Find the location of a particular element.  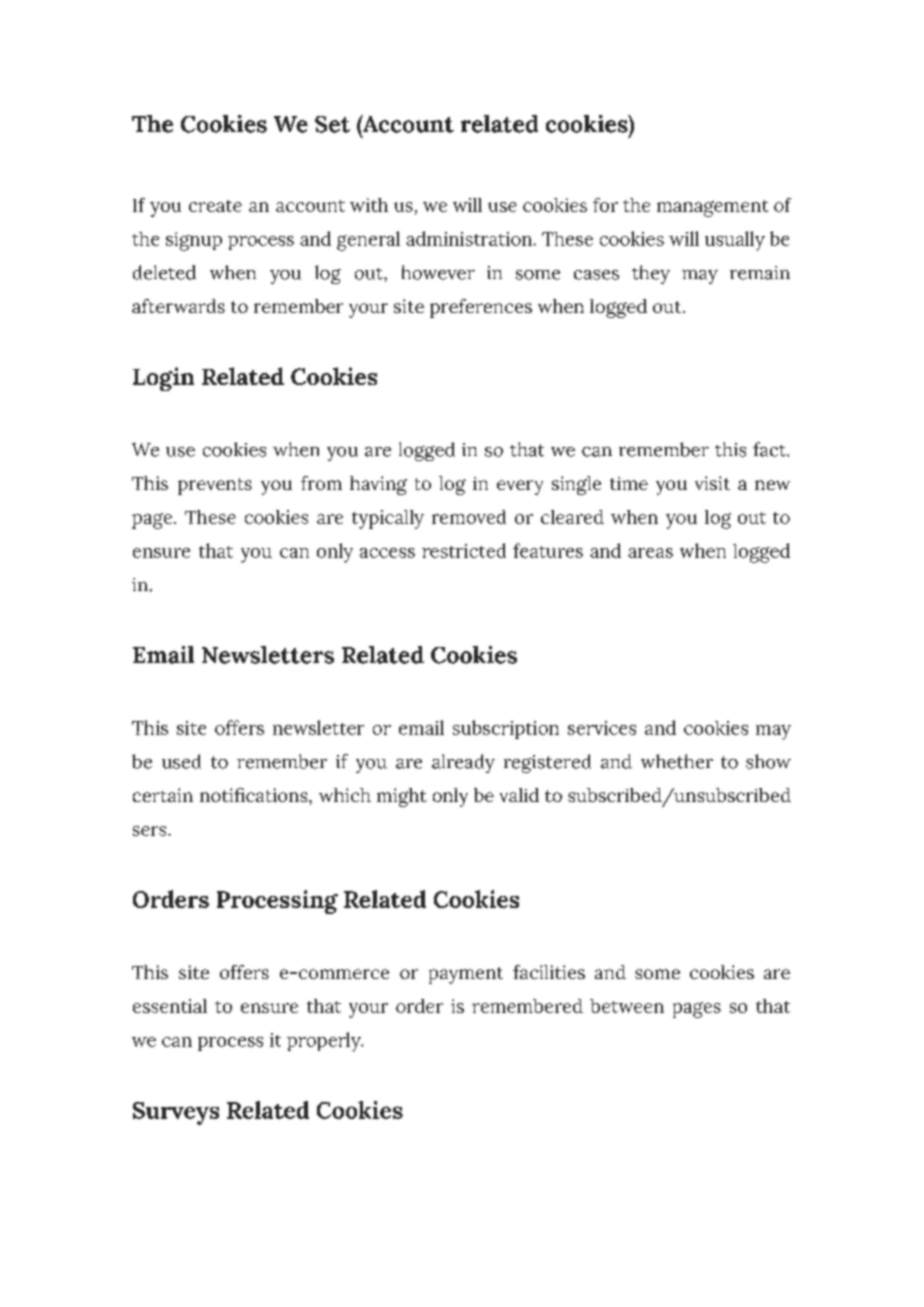

Surveys is located at coordinates (176, 1113).
